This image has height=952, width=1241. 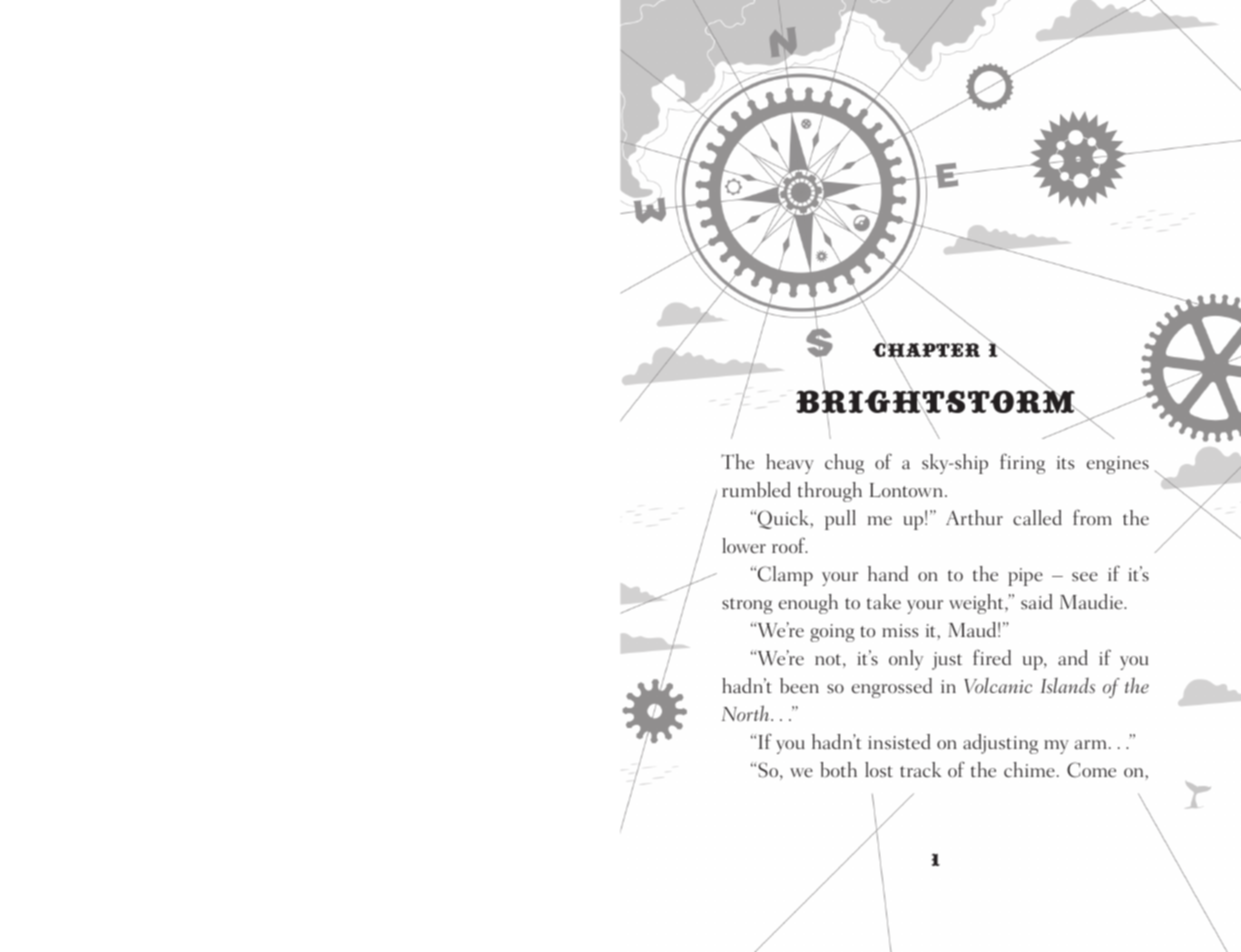 I want to click on track, so click(x=921, y=769).
